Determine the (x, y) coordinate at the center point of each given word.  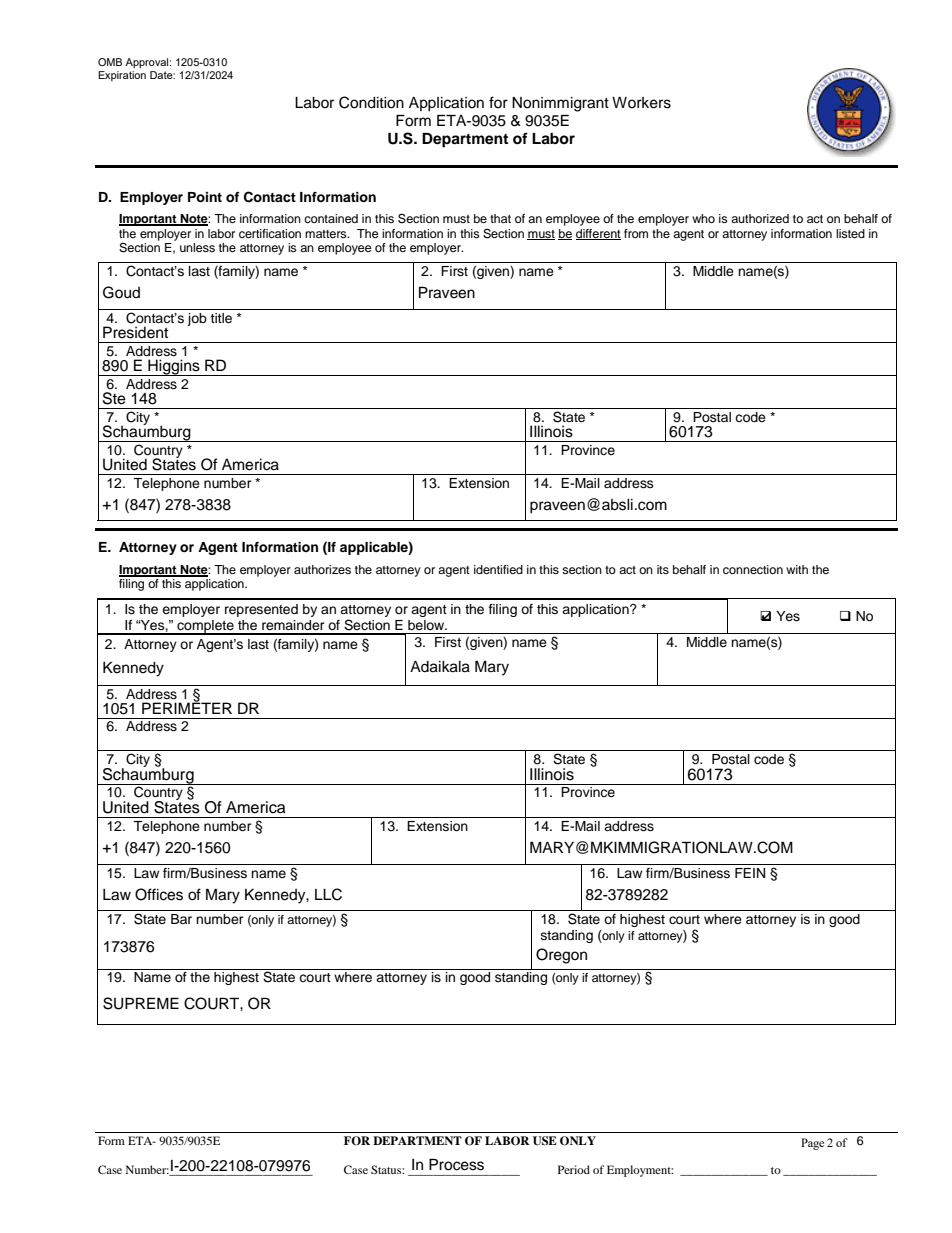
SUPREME (141, 1003)
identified (498, 569)
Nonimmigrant (560, 104)
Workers (641, 103)
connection (753, 569)
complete (205, 627)
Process (456, 1164)
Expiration (122, 76)
